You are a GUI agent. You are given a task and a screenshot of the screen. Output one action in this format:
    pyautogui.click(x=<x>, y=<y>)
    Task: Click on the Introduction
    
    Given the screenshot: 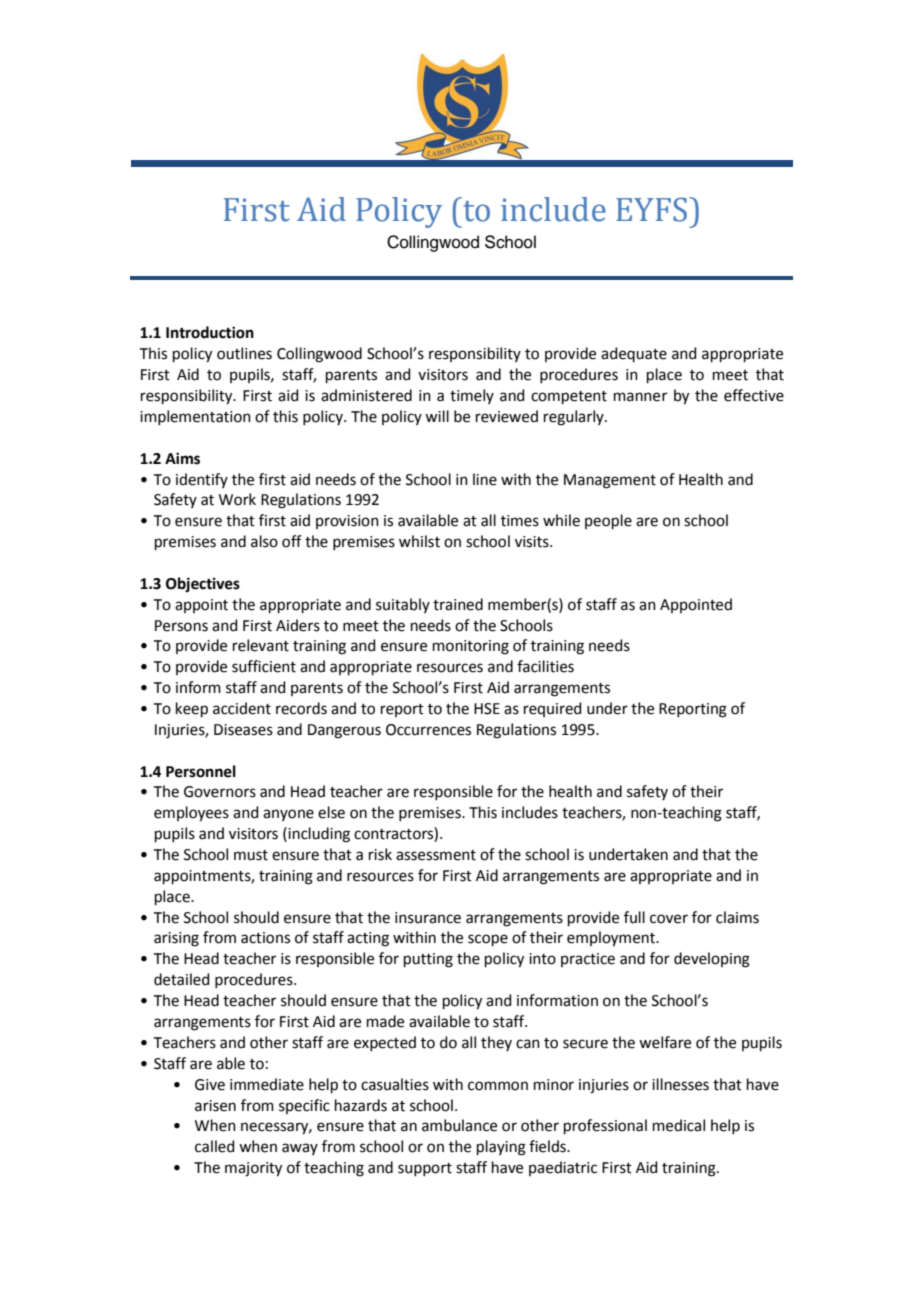 What is the action you would take?
    pyautogui.click(x=210, y=332)
